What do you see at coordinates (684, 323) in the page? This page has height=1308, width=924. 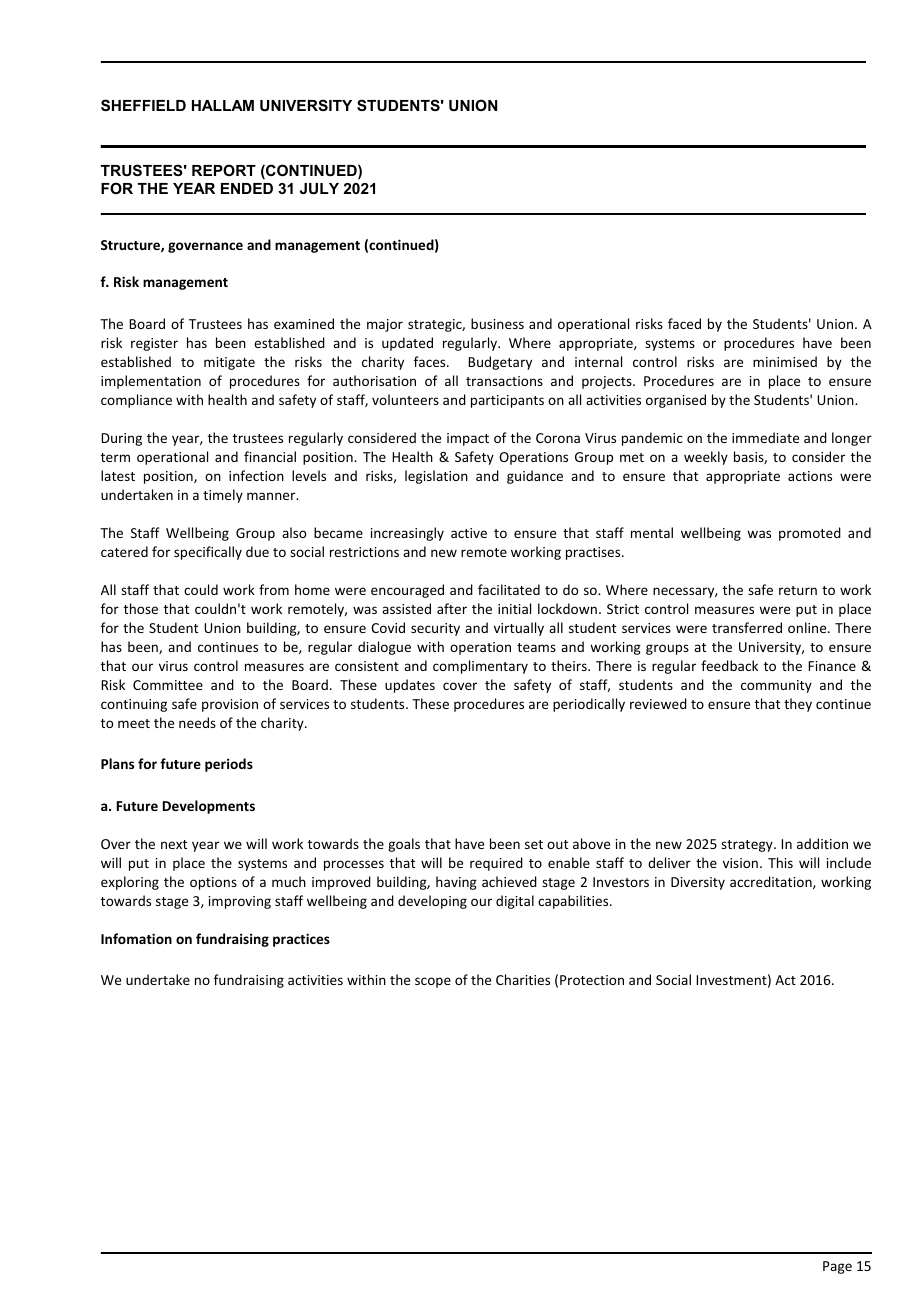 I see `faced` at bounding box center [684, 323].
